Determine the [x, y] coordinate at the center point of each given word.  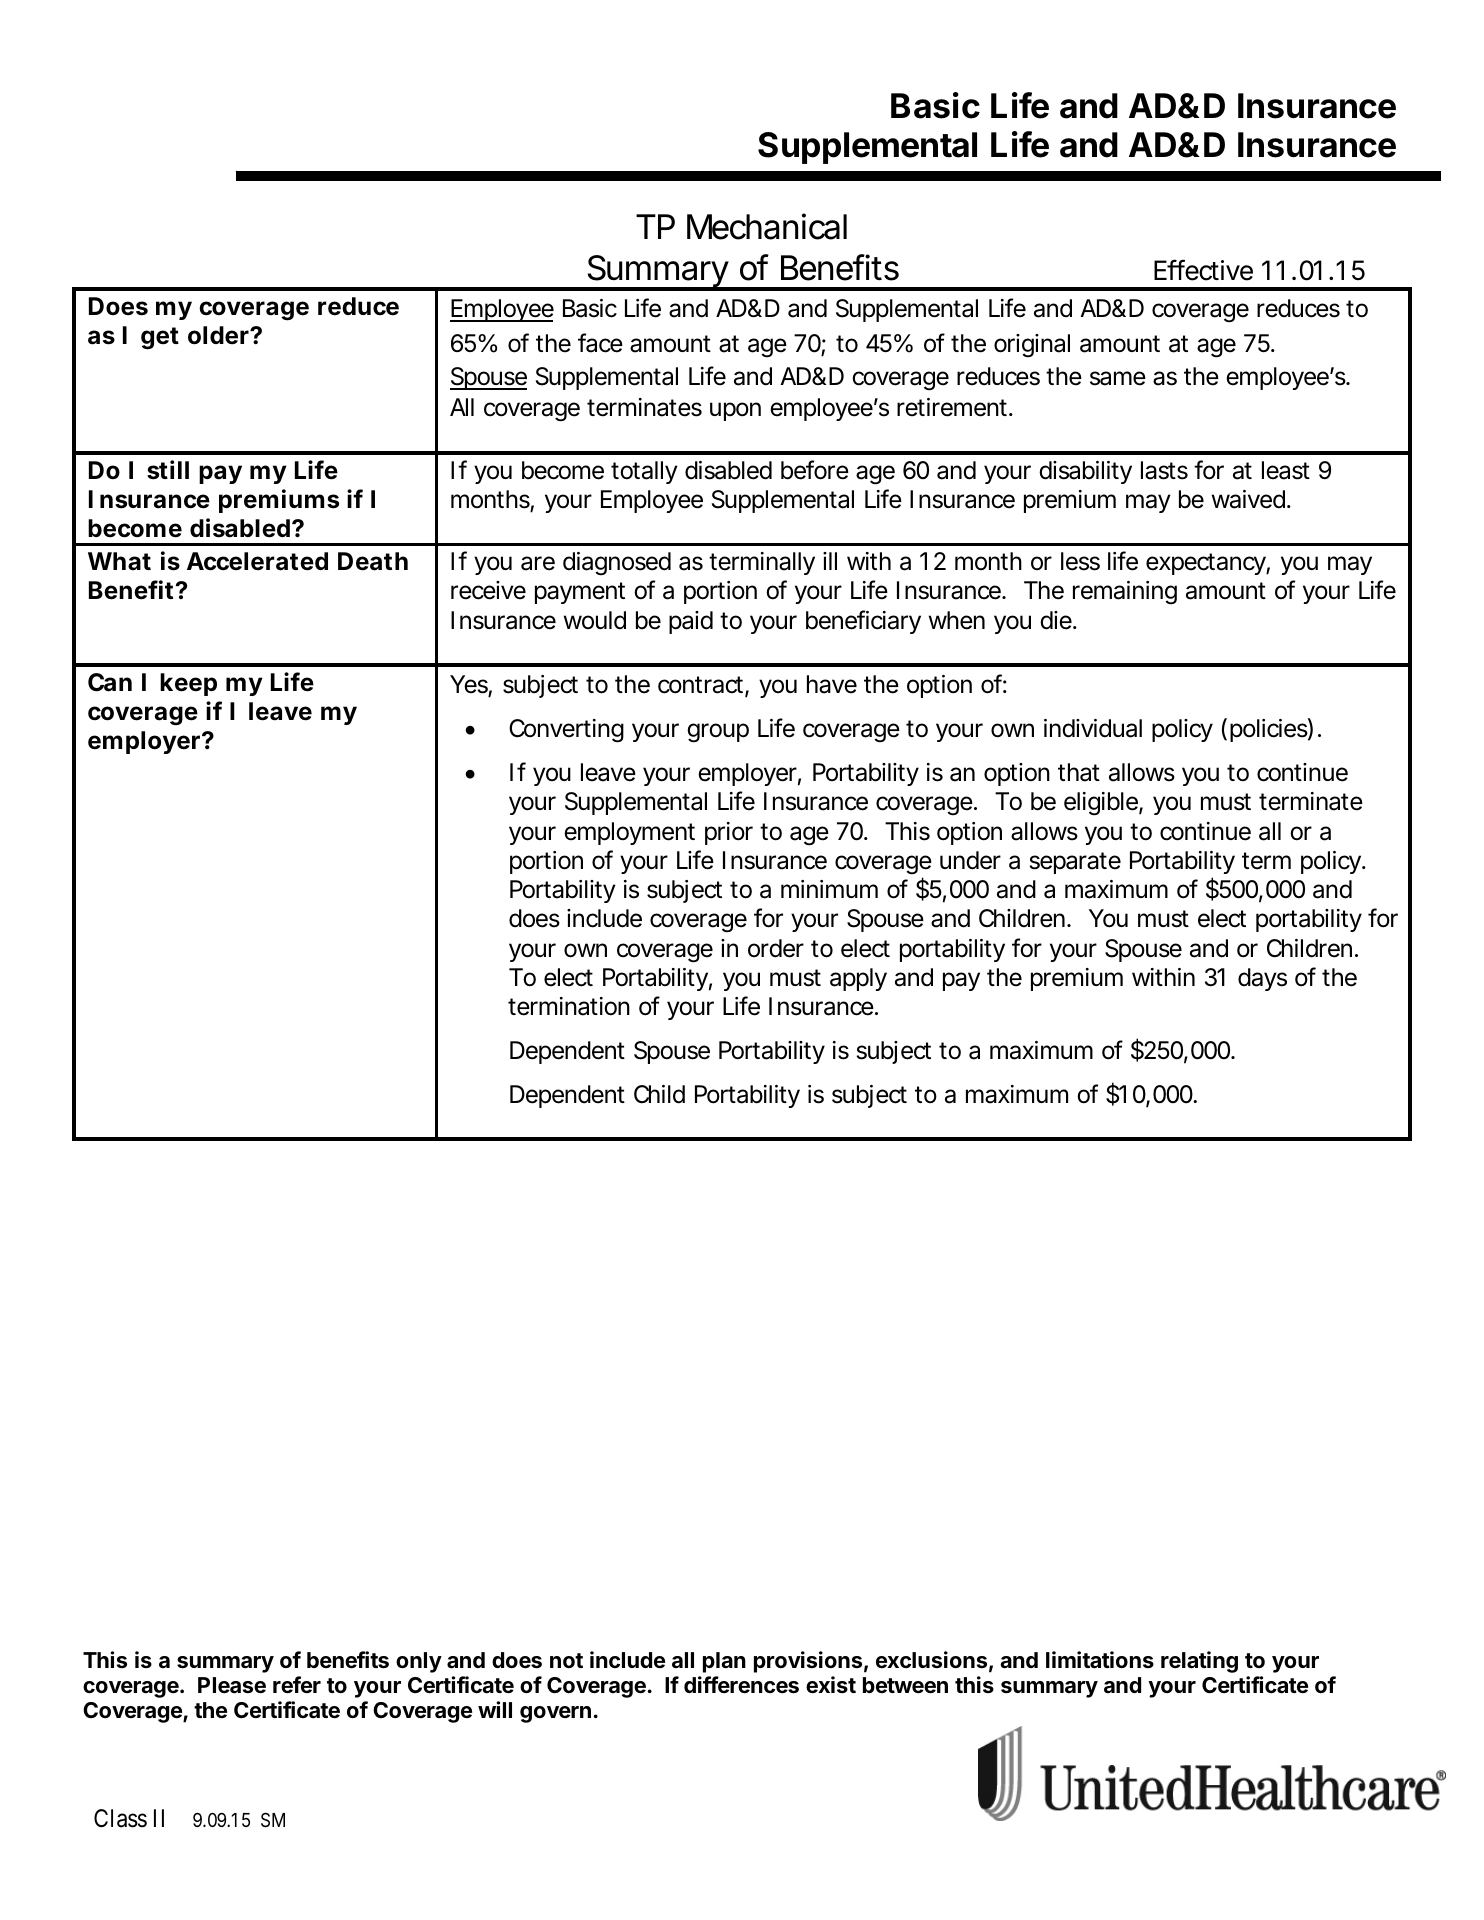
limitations [1100, 1660]
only [419, 1662]
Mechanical [767, 226]
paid [691, 622]
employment [629, 833]
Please [232, 1685]
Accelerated [257, 561]
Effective [1203, 270]
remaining [1125, 593]
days [1262, 979]
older [219, 335]
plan [724, 1662]
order [776, 948]
